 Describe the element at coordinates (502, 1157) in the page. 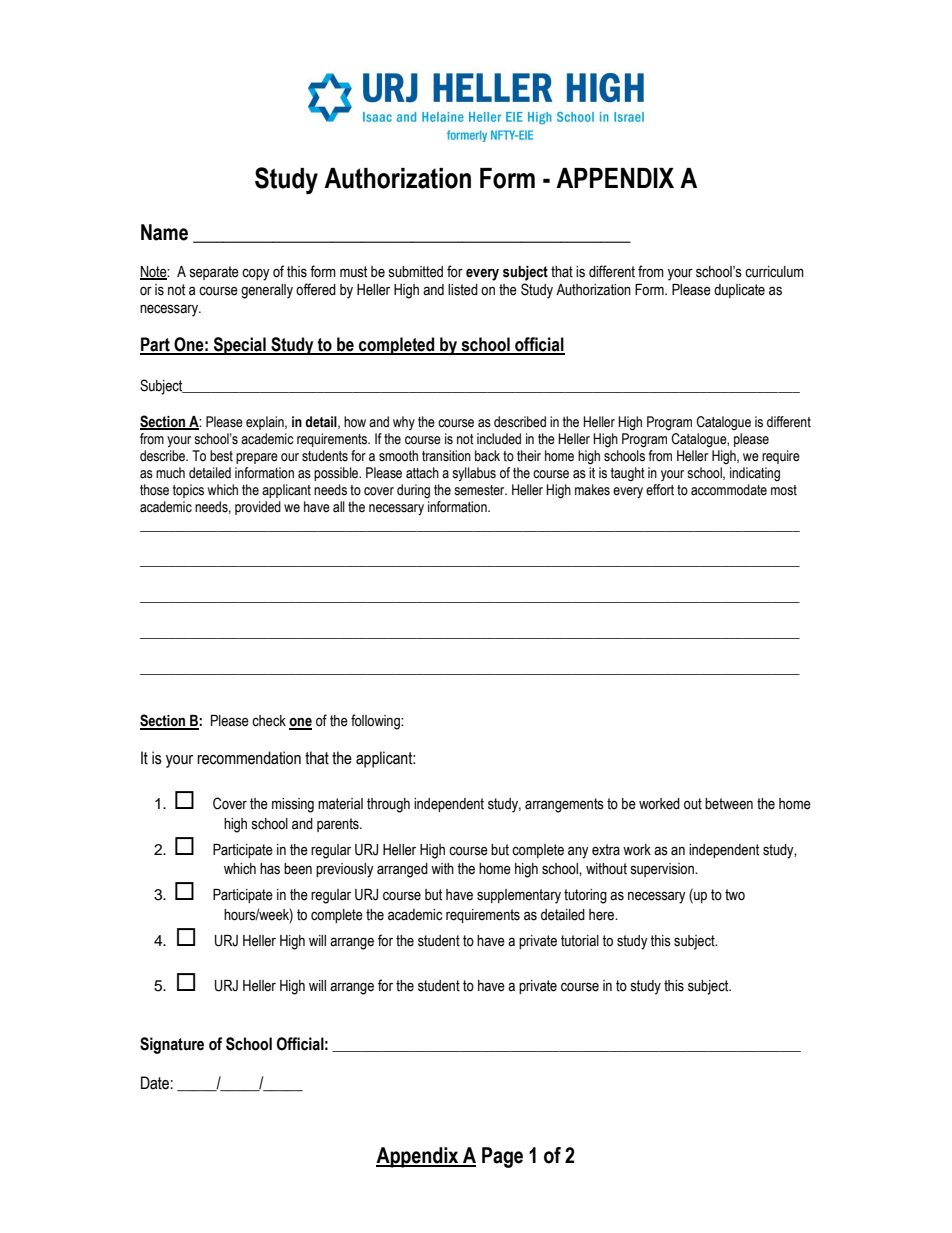

I see `Page` at that location.
